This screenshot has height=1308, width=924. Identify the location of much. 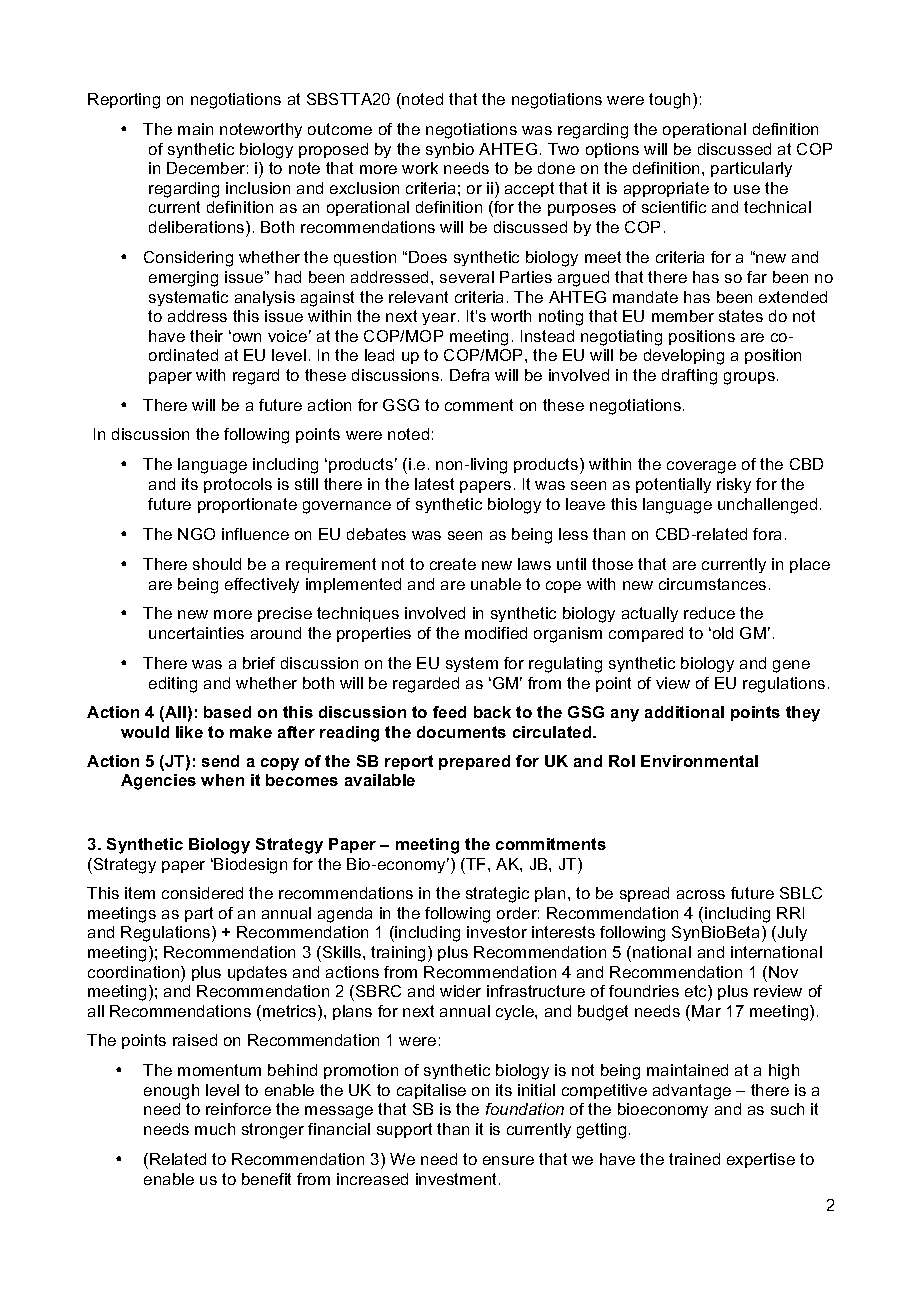
(215, 1129).
